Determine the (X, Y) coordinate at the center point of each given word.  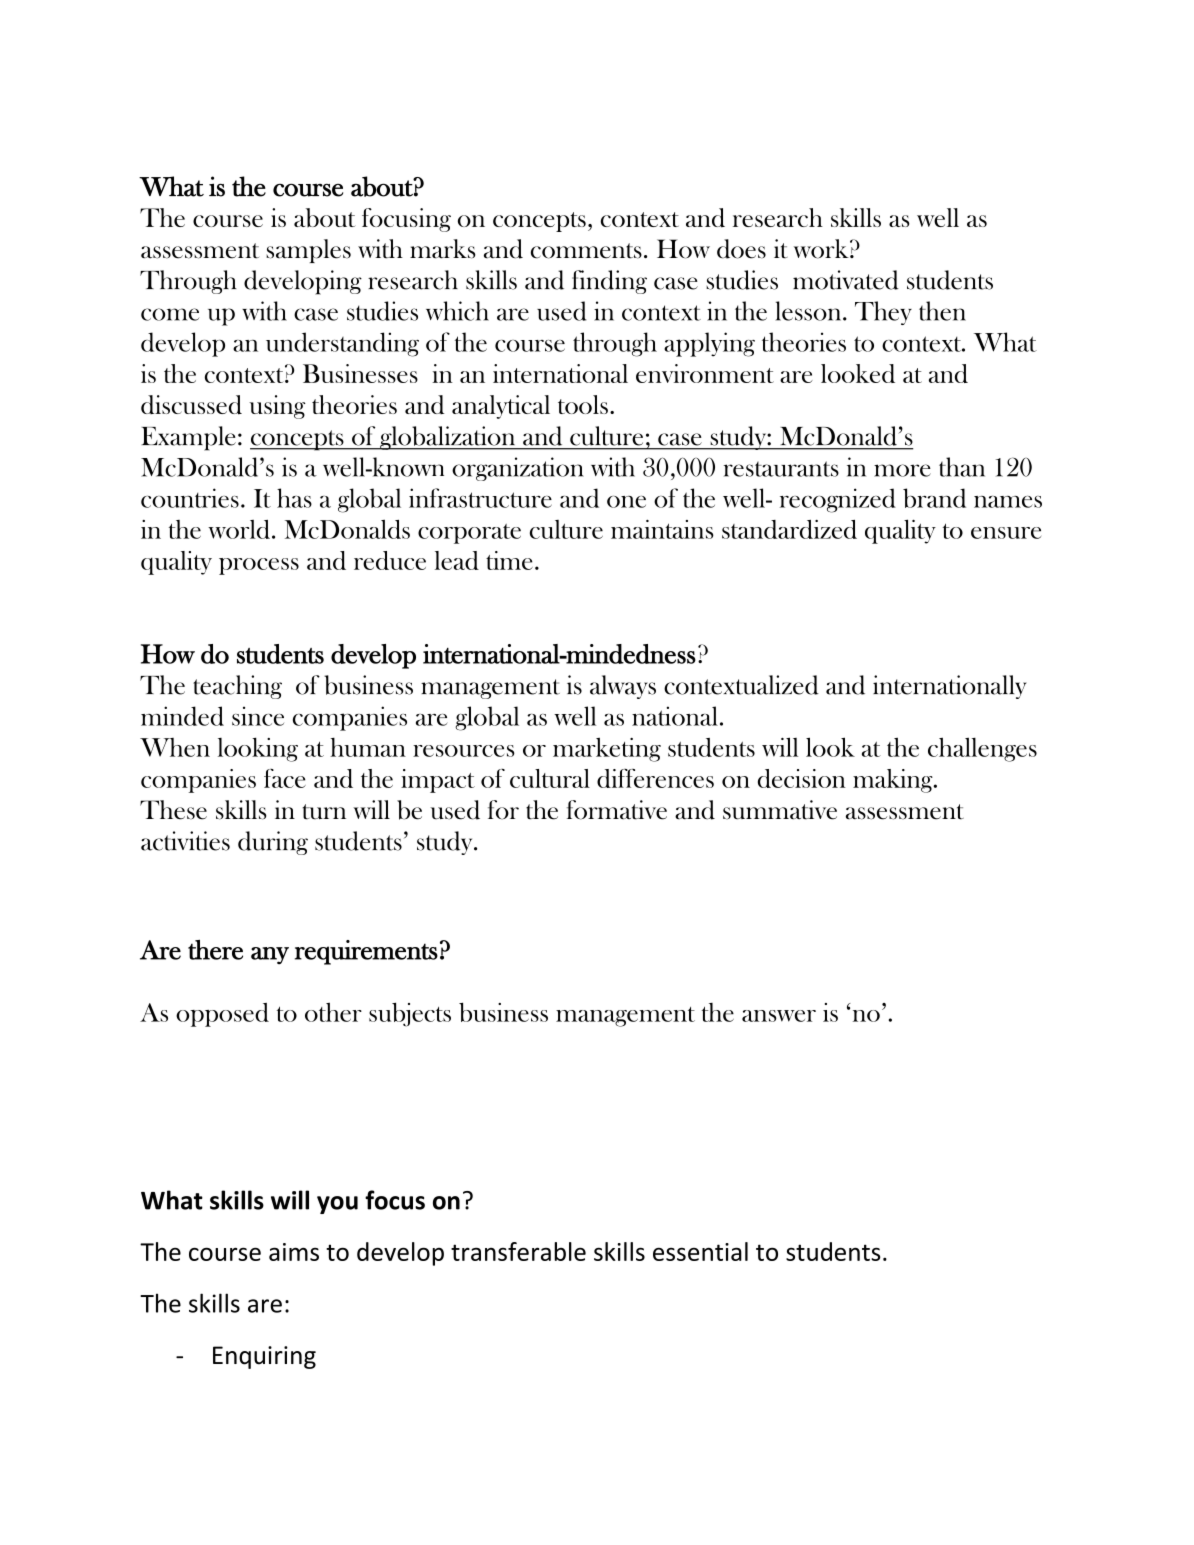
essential (700, 1251)
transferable (518, 1251)
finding (609, 282)
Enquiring (264, 1357)
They (883, 313)
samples (308, 251)
